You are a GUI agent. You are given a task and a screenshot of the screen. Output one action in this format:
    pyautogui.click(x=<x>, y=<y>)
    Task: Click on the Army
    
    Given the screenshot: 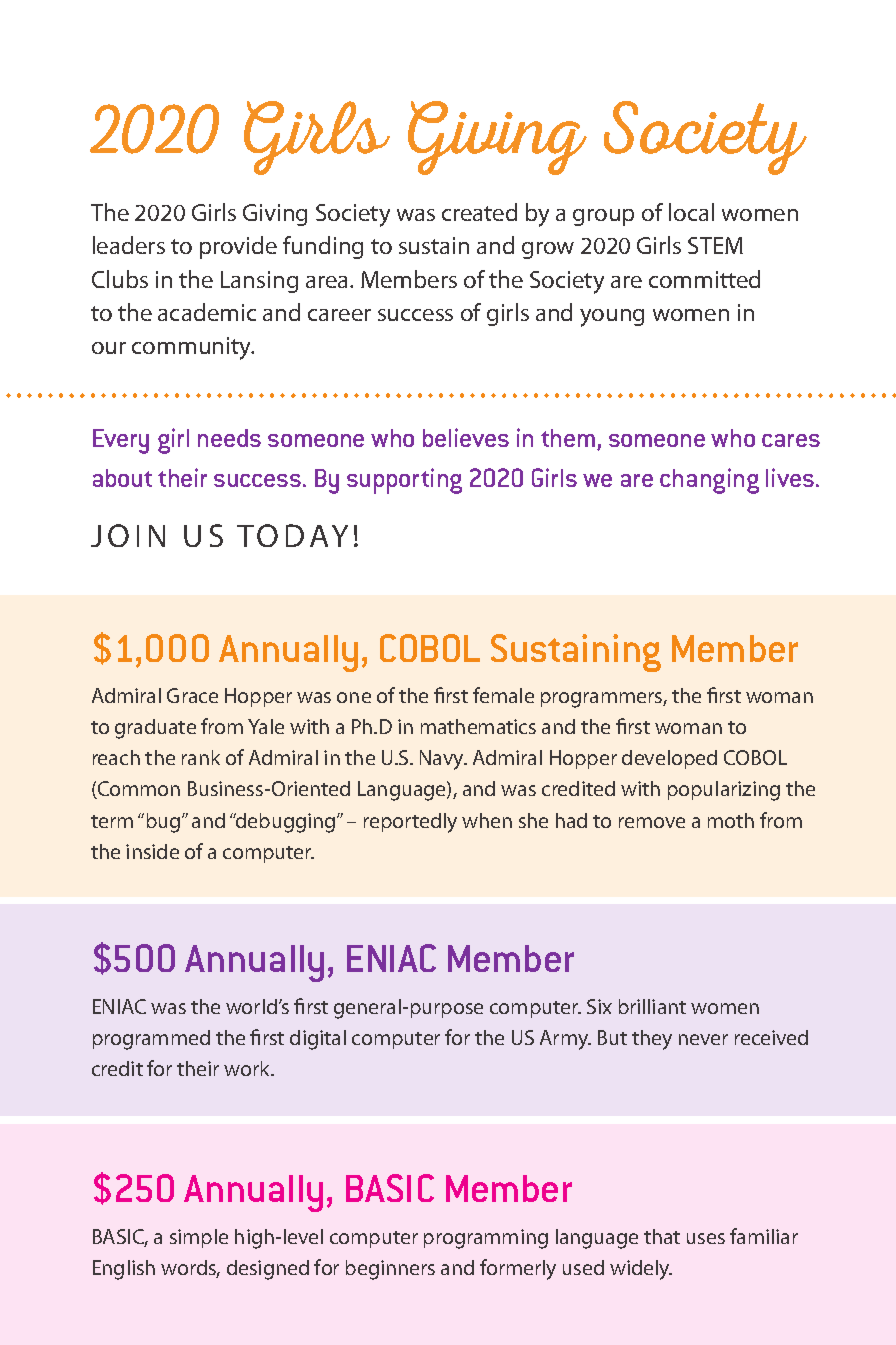 What is the action you would take?
    pyautogui.click(x=565, y=1040)
